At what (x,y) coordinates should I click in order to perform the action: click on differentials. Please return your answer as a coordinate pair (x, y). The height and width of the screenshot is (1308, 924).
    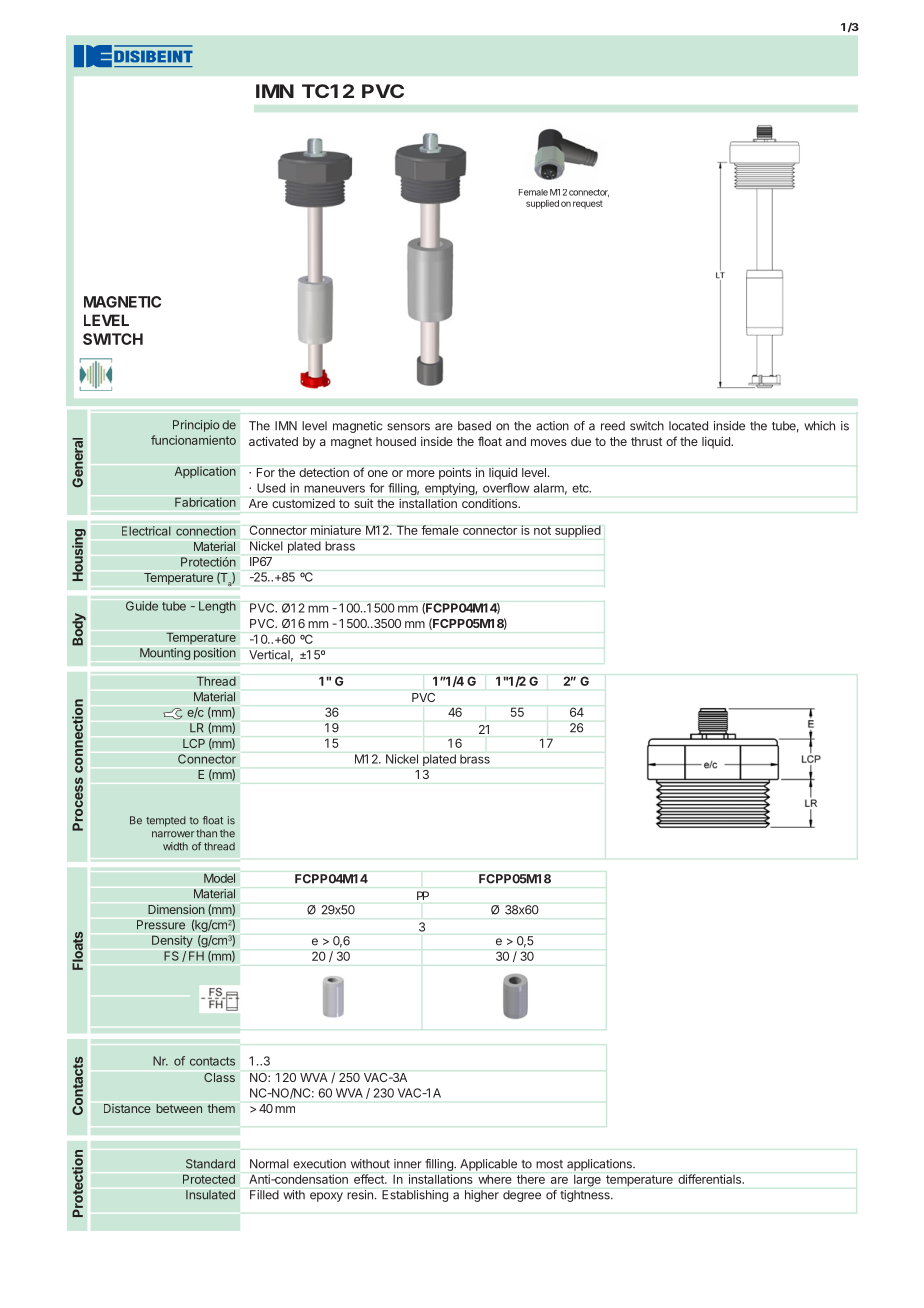
    Looking at the image, I should click on (711, 1179).
